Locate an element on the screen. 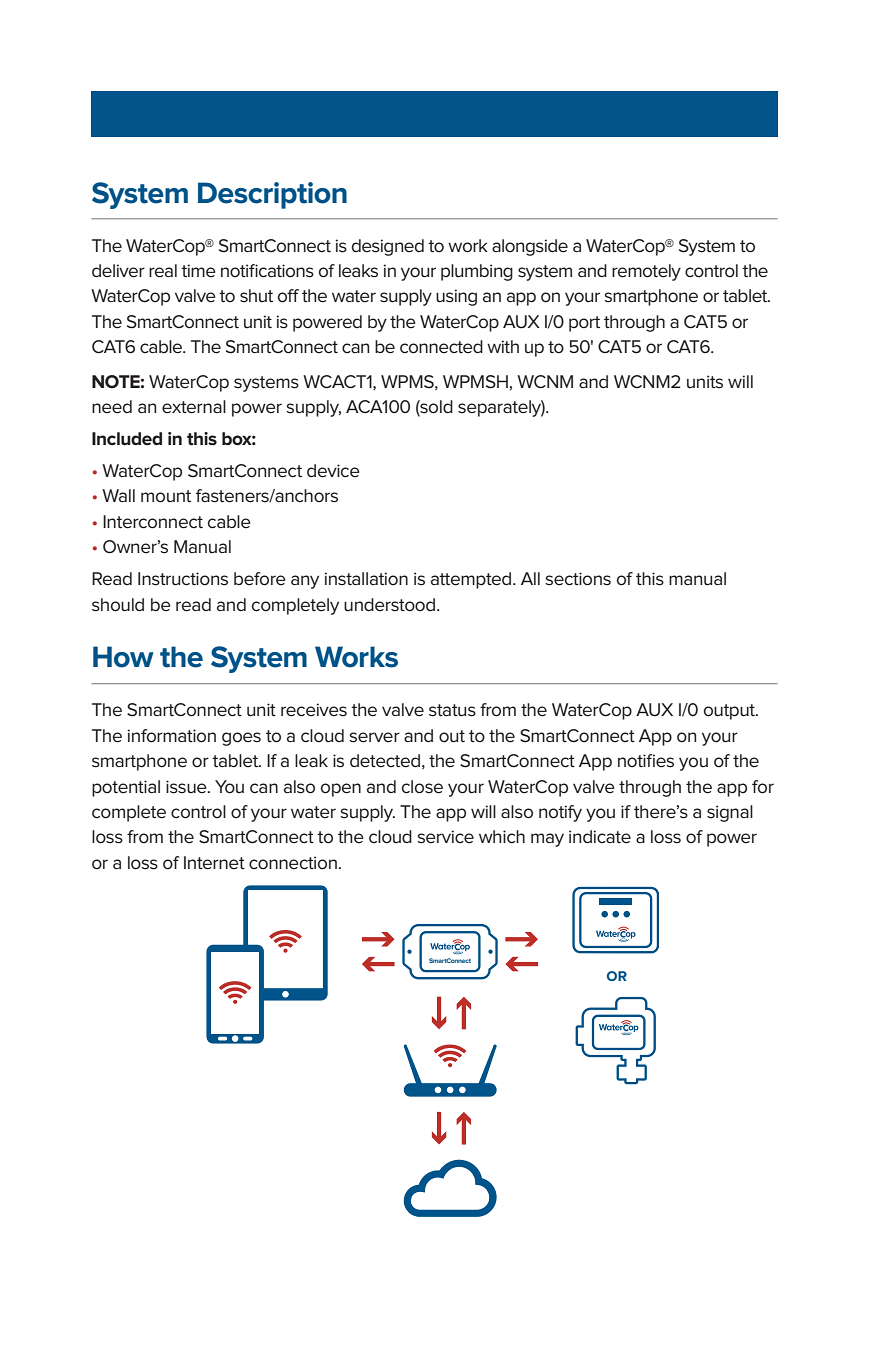 The height and width of the screenshot is (1372, 869). device is located at coordinates (333, 471).
